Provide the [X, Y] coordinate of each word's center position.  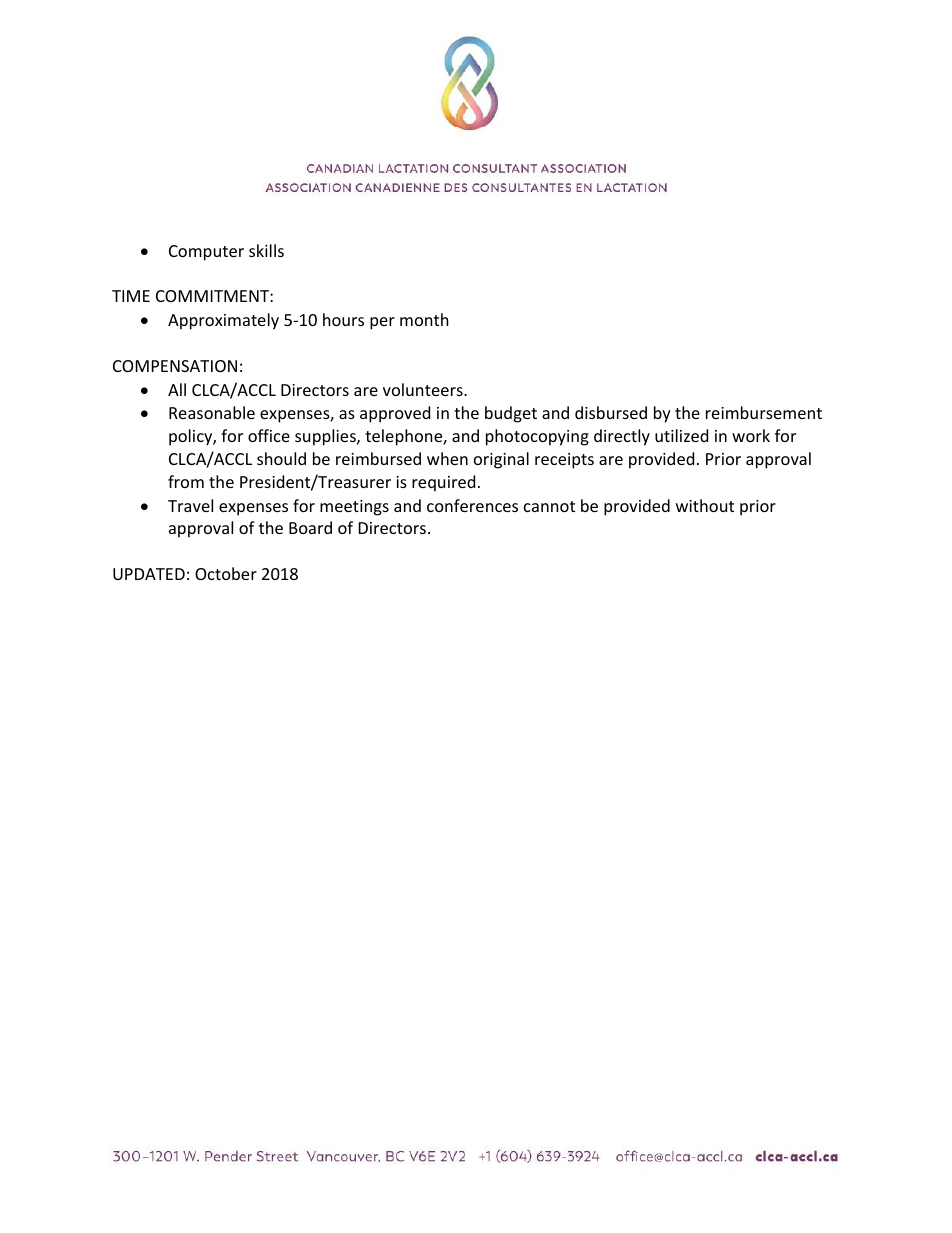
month [424, 319]
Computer [206, 253]
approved [395, 414]
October [226, 573]
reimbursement [764, 412]
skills [266, 250]
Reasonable [212, 412]
